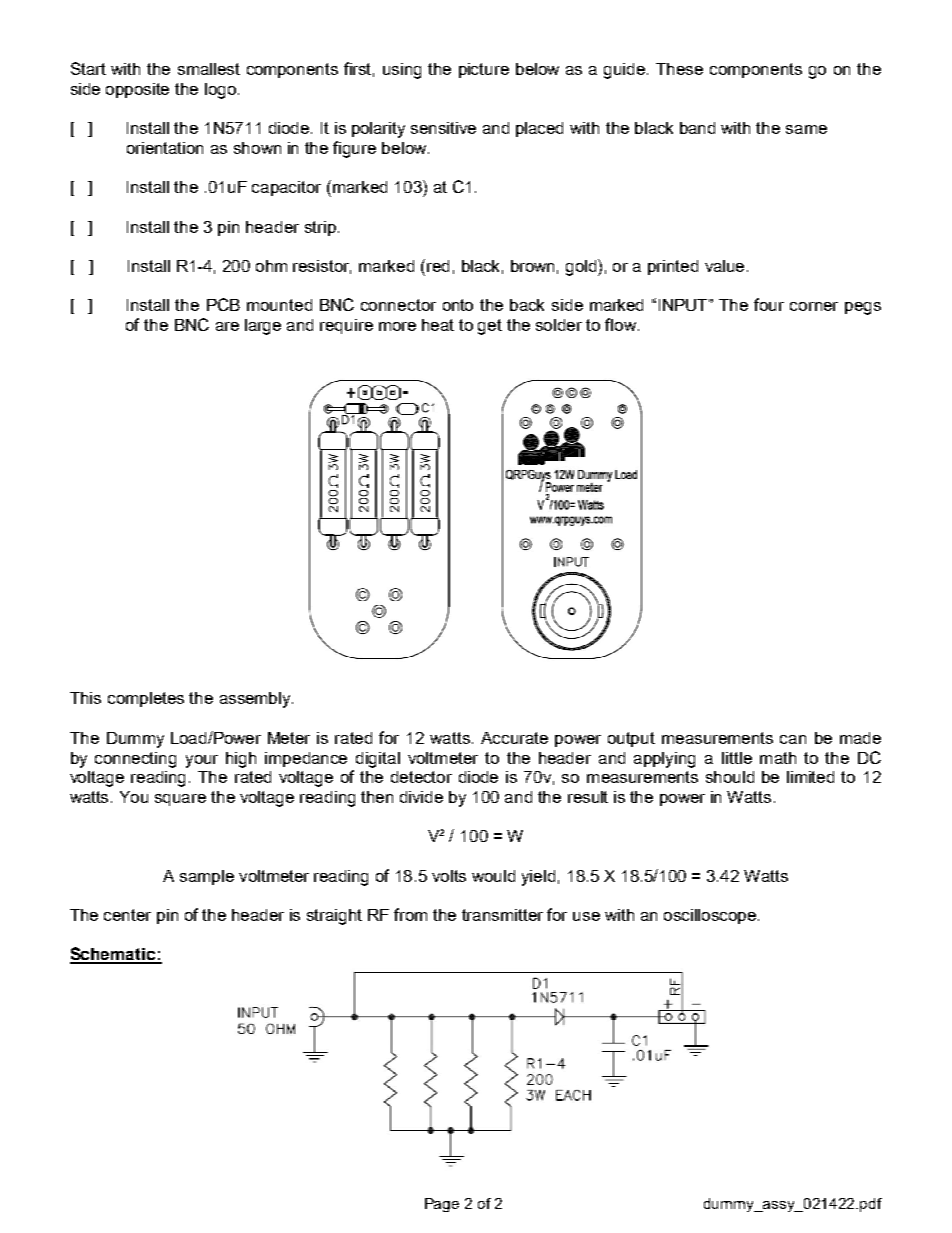 This screenshot has width=952, height=1233. Describe the element at coordinates (207, 877) in the screenshot. I see `sample` at that location.
